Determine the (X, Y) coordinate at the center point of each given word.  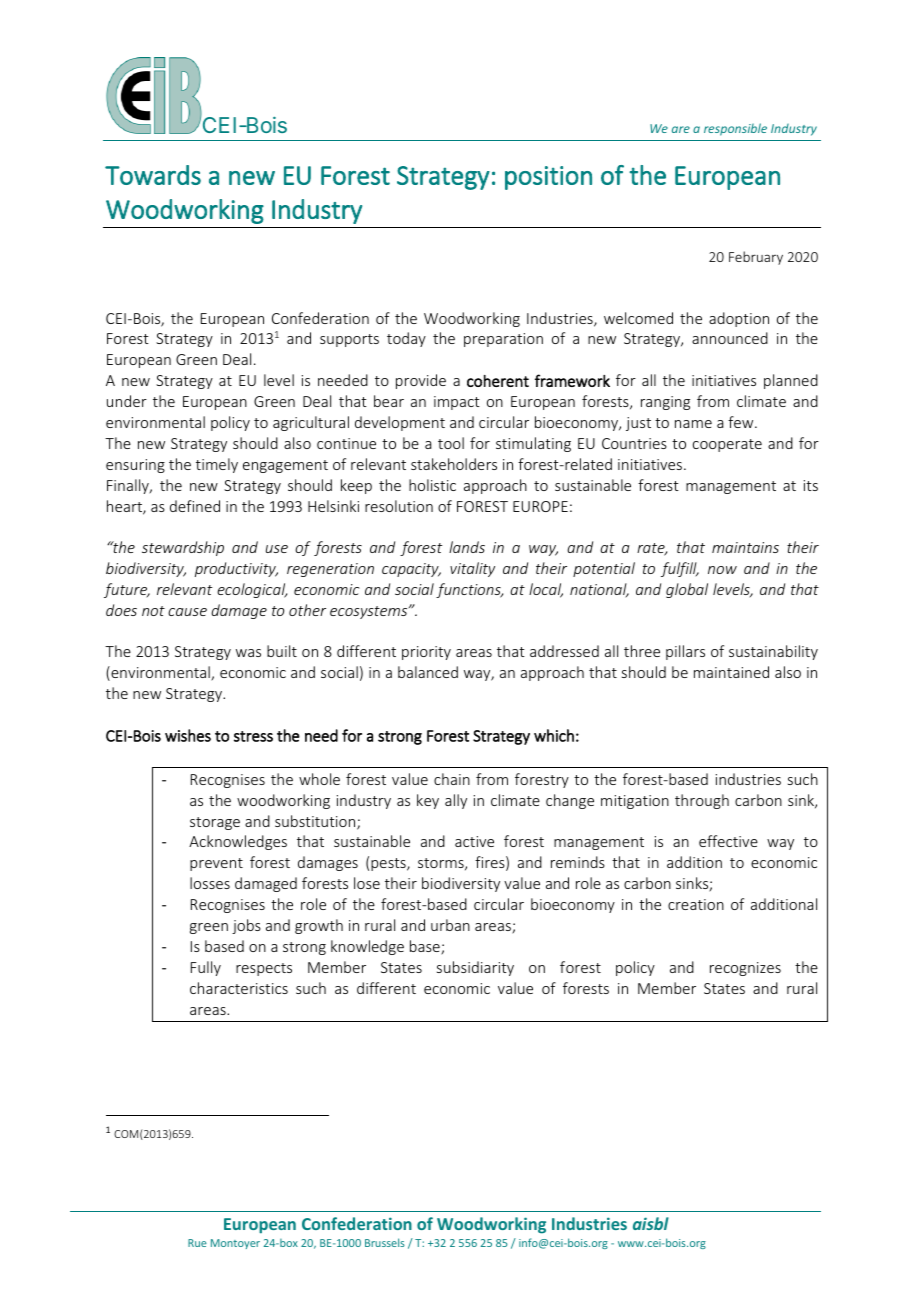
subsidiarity (475, 968)
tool (451, 443)
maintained (731, 672)
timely (217, 465)
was (248, 653)
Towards (153, 175)
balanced (428, 672)
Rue (197, 1243)
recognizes (745, 969)
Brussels (385, 1242)
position (548, 178)
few (742, 422)
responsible (735, 129)
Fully (206, 968)
